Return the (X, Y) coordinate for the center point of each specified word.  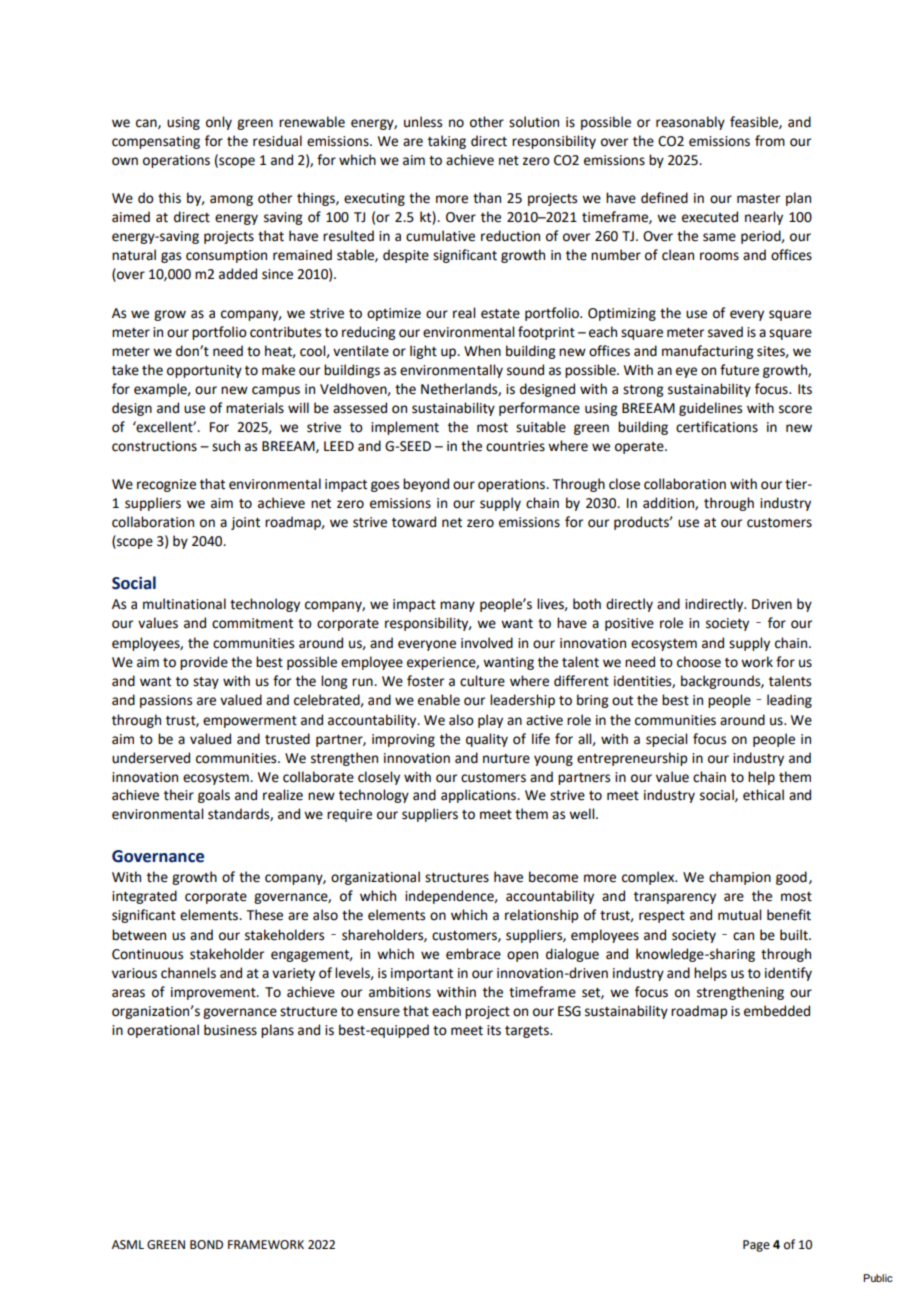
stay (206, 683)
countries (515, 446)
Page (756, 1246)
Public (878, 1278)
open (522, 956)
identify (788, 974)
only (219, 123)
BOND (206, 1245)
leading (789, 701)
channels (188, 973)
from (770, 141)
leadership (522, 701)
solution (534, 122)
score (795, 409)
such (226, 446)
